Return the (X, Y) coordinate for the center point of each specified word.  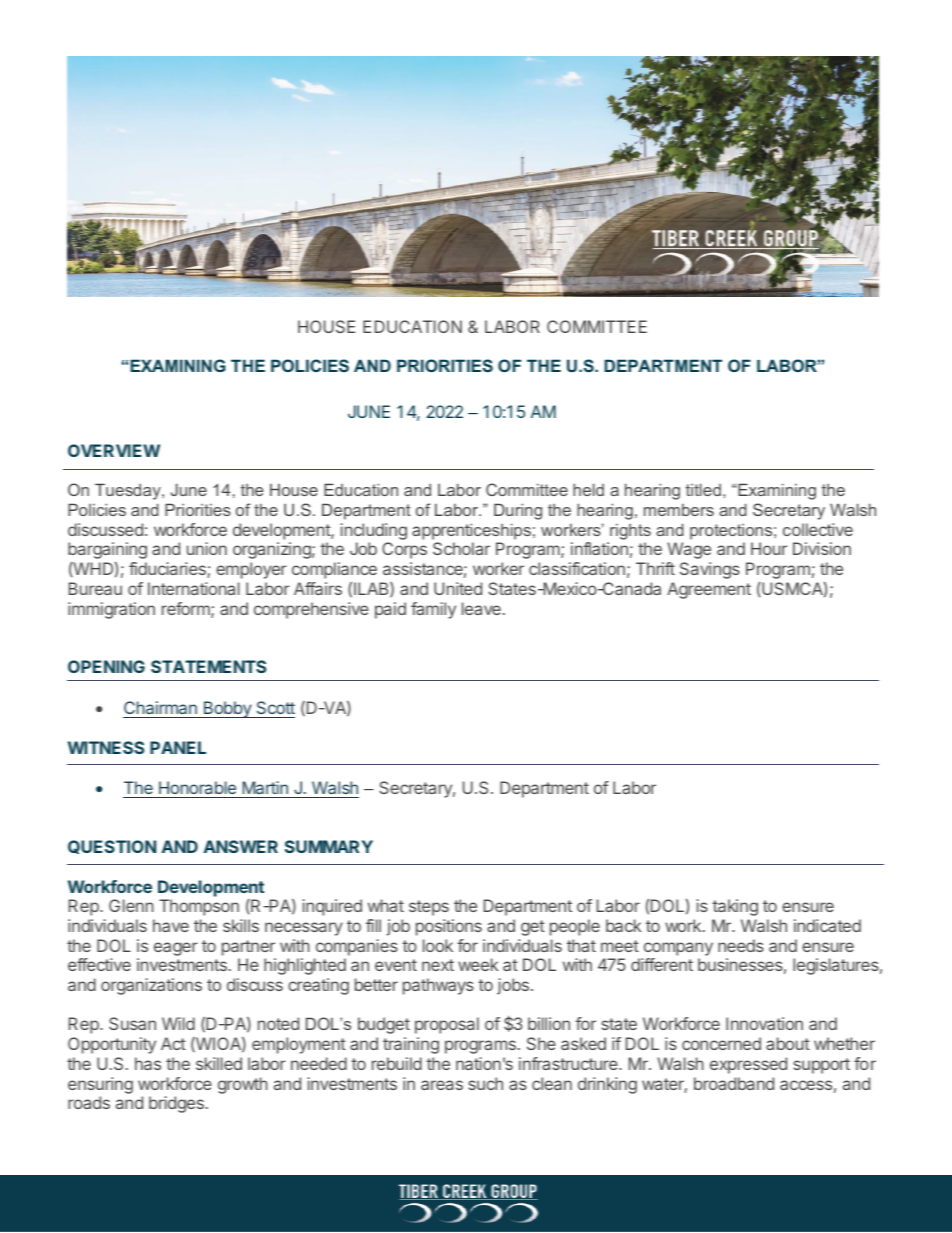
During (518, 511)
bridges (176, 1104)
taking (735, 907)
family (433, 610)
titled (703, 489)
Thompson (199, 907)
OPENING (106, 666)
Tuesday (129, 491)
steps (429, 908)
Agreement (709, 590)
